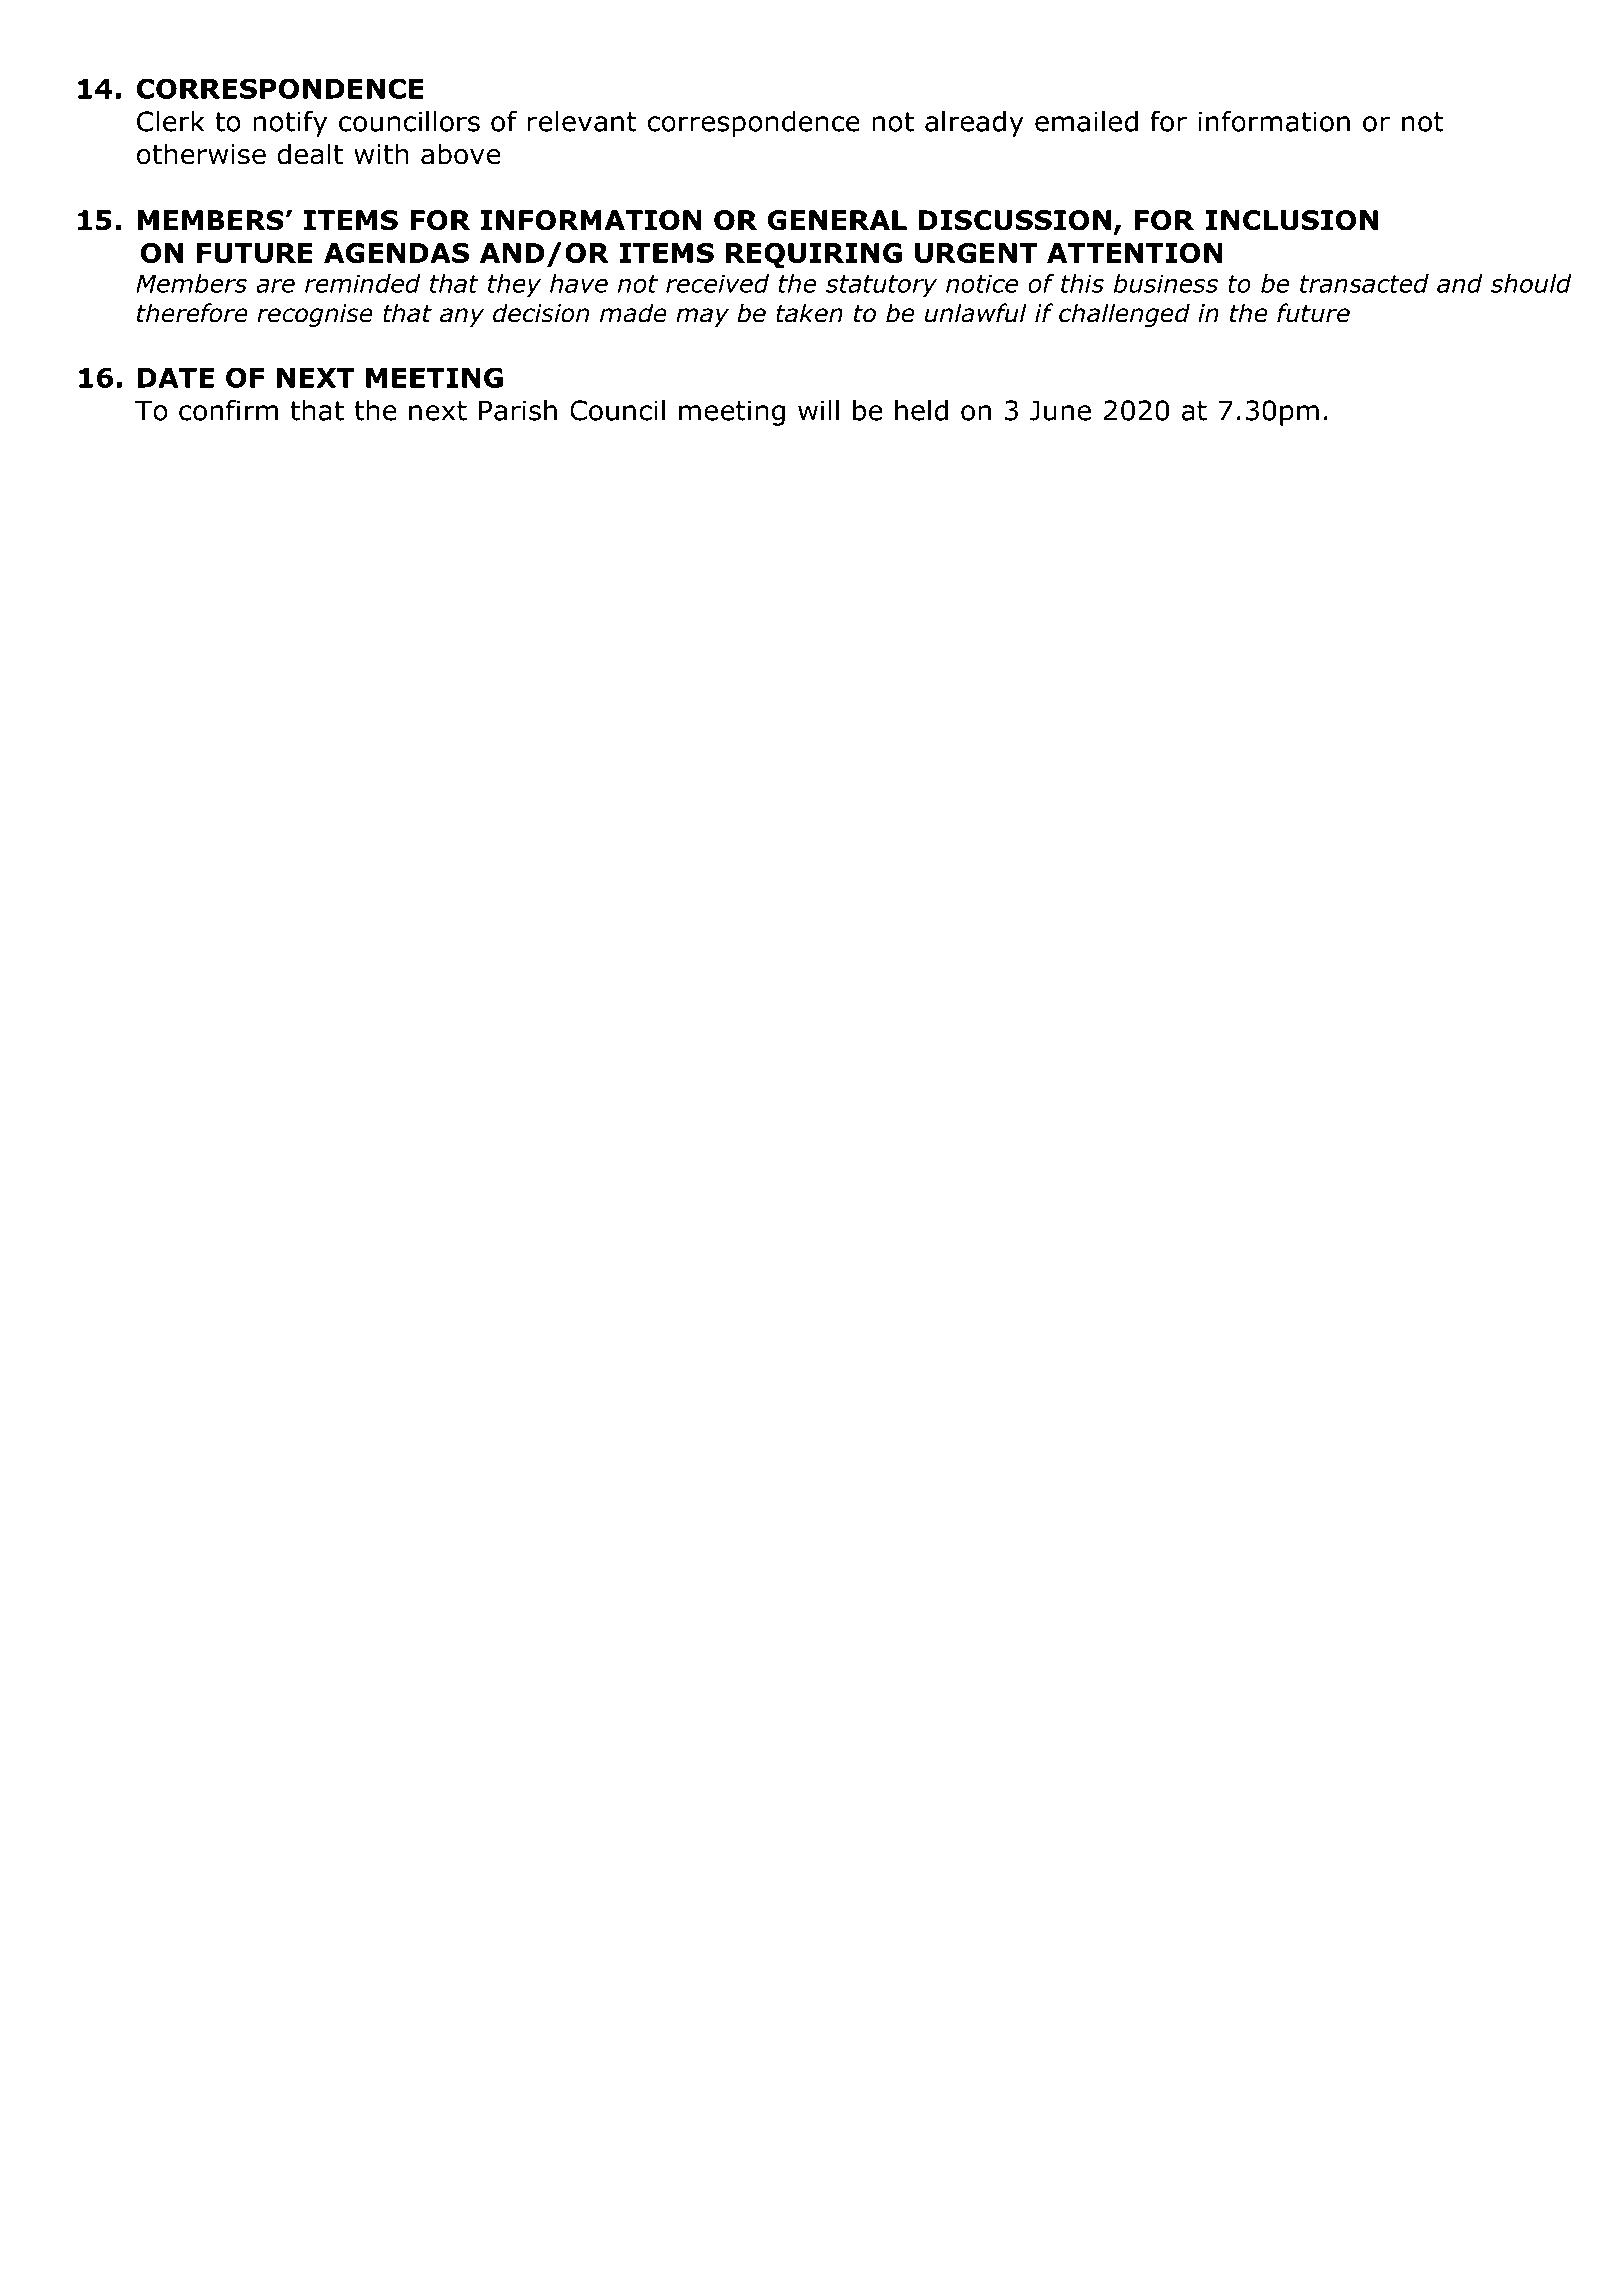  What do you see at coordinates (1291, 220) in the image?
I see `INCLUSION` at bounding box center [1291, 220].
